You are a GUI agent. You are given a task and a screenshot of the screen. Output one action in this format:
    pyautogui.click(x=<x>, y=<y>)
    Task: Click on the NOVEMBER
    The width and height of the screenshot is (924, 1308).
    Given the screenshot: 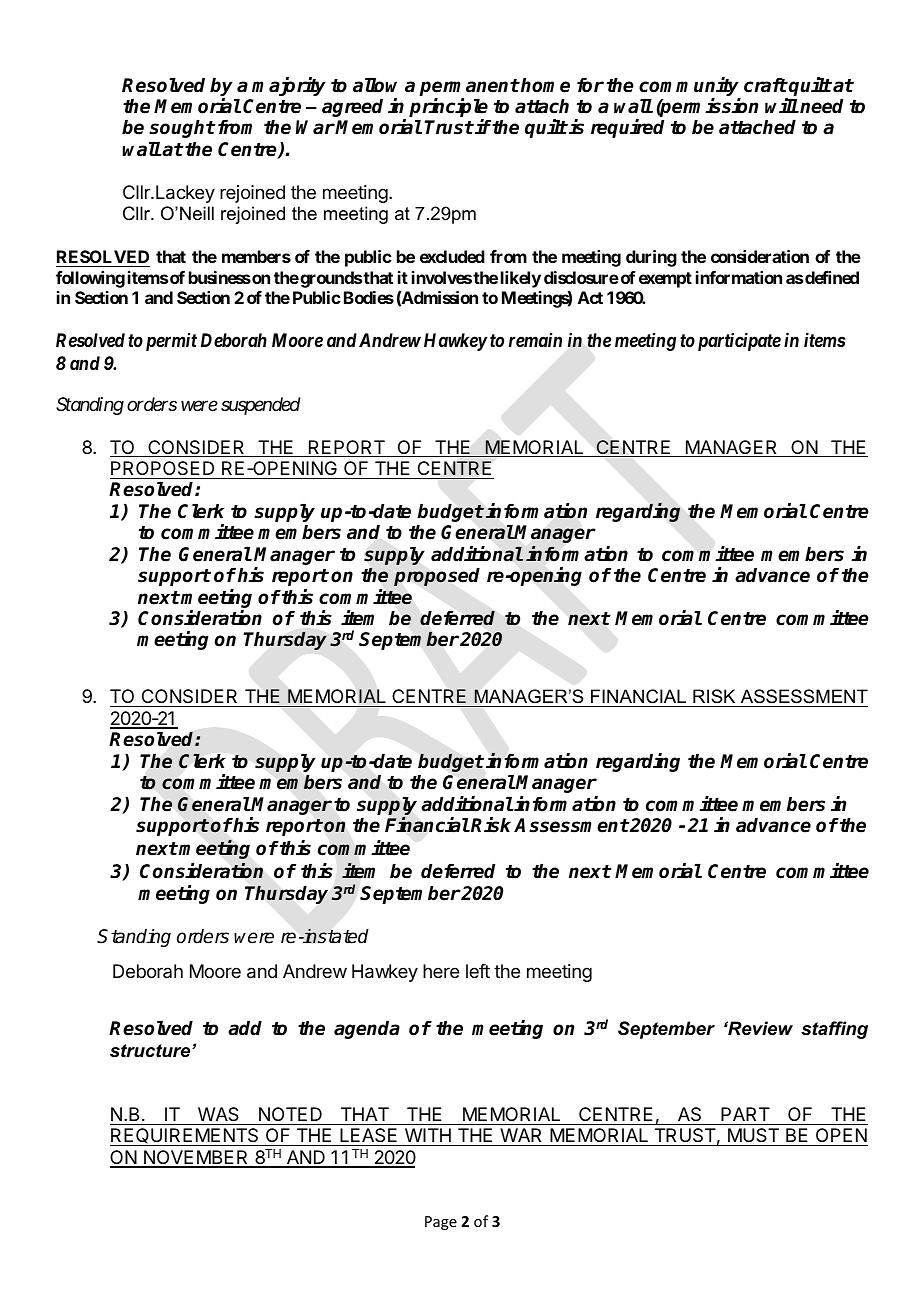 What is the action you would take?
    pyautogui.click(x=196, y=1158)
